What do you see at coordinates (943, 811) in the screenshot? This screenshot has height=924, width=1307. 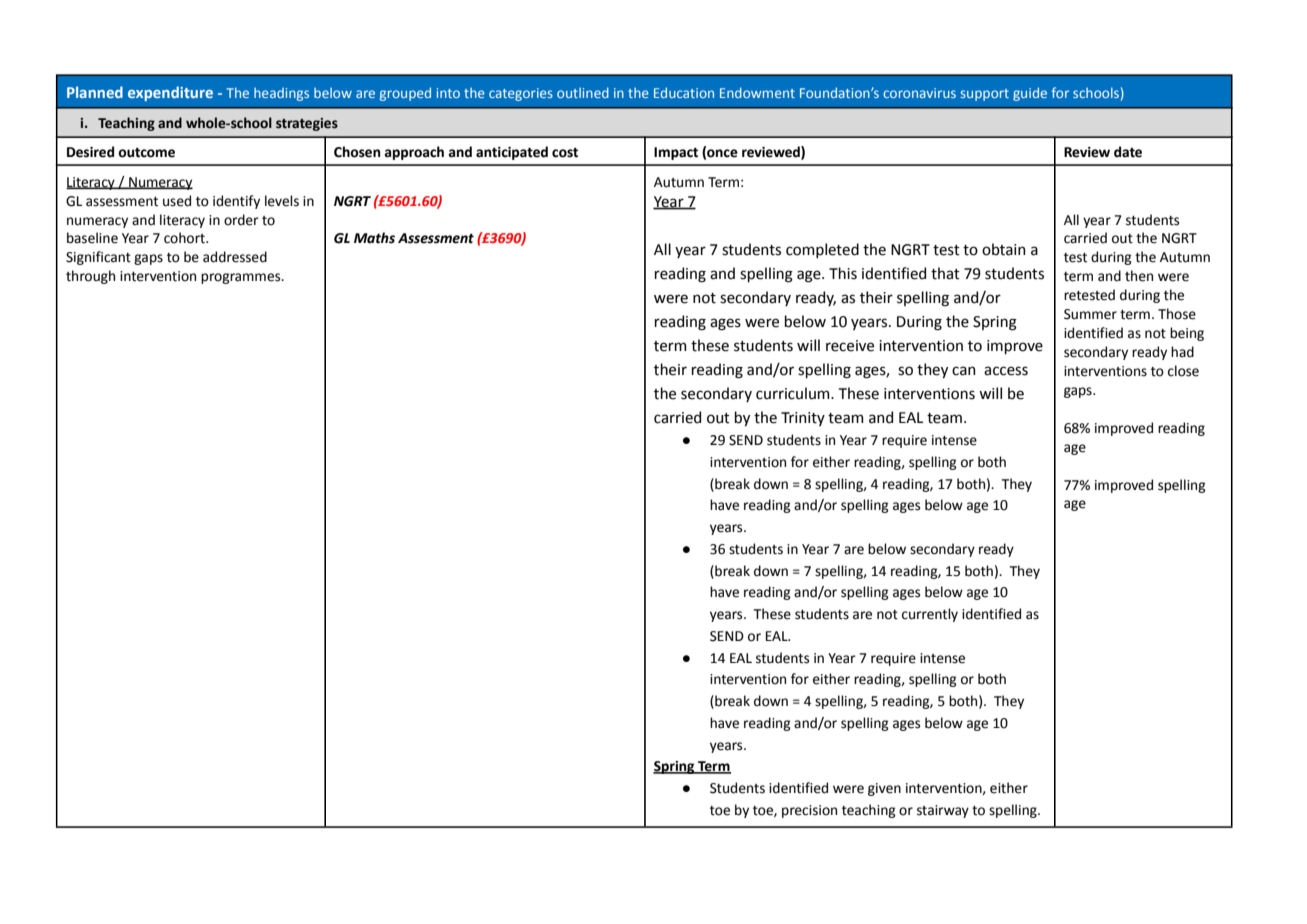 I see `stairway` at bounding box center [943, 811].
